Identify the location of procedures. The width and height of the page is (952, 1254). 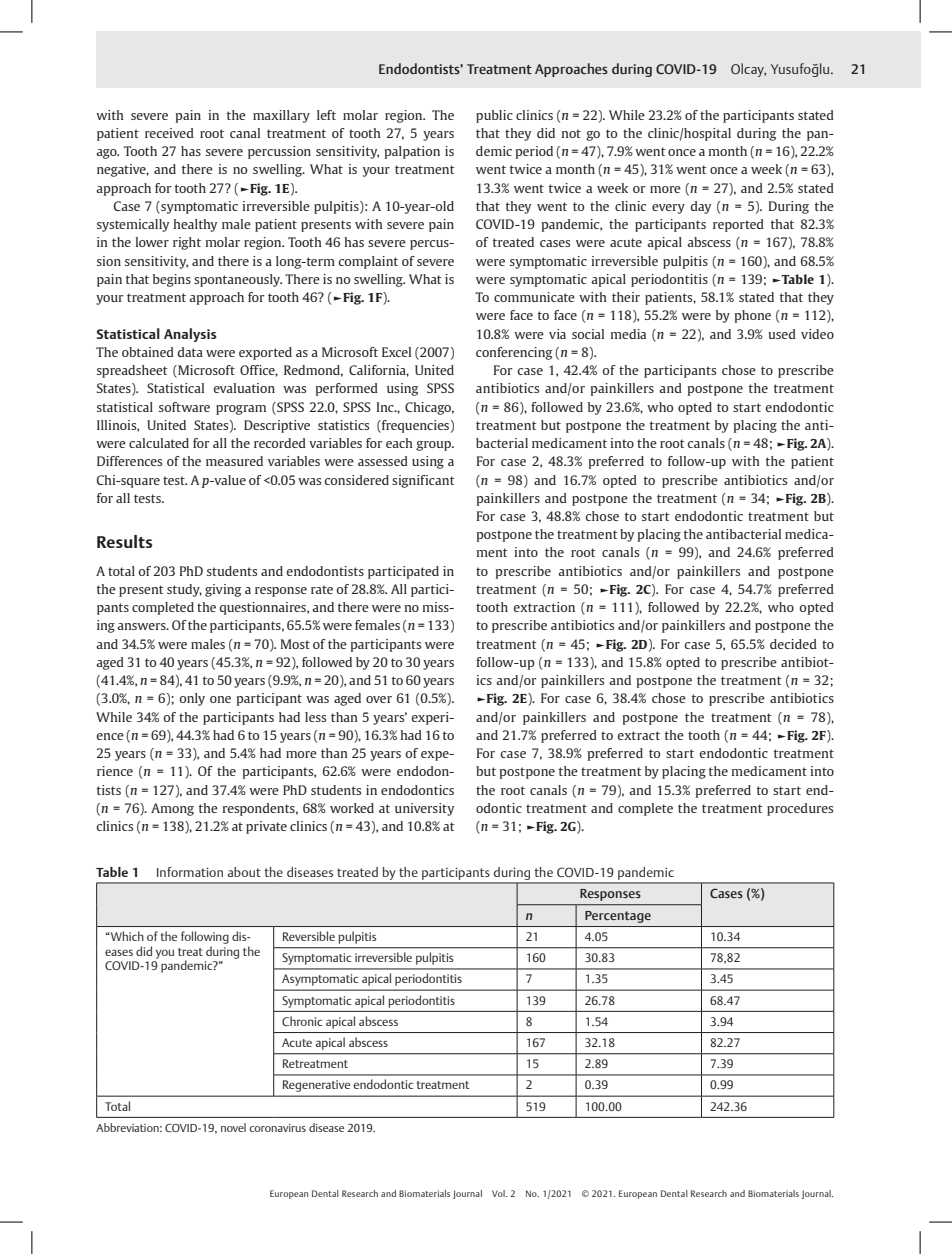
(800, 809).
